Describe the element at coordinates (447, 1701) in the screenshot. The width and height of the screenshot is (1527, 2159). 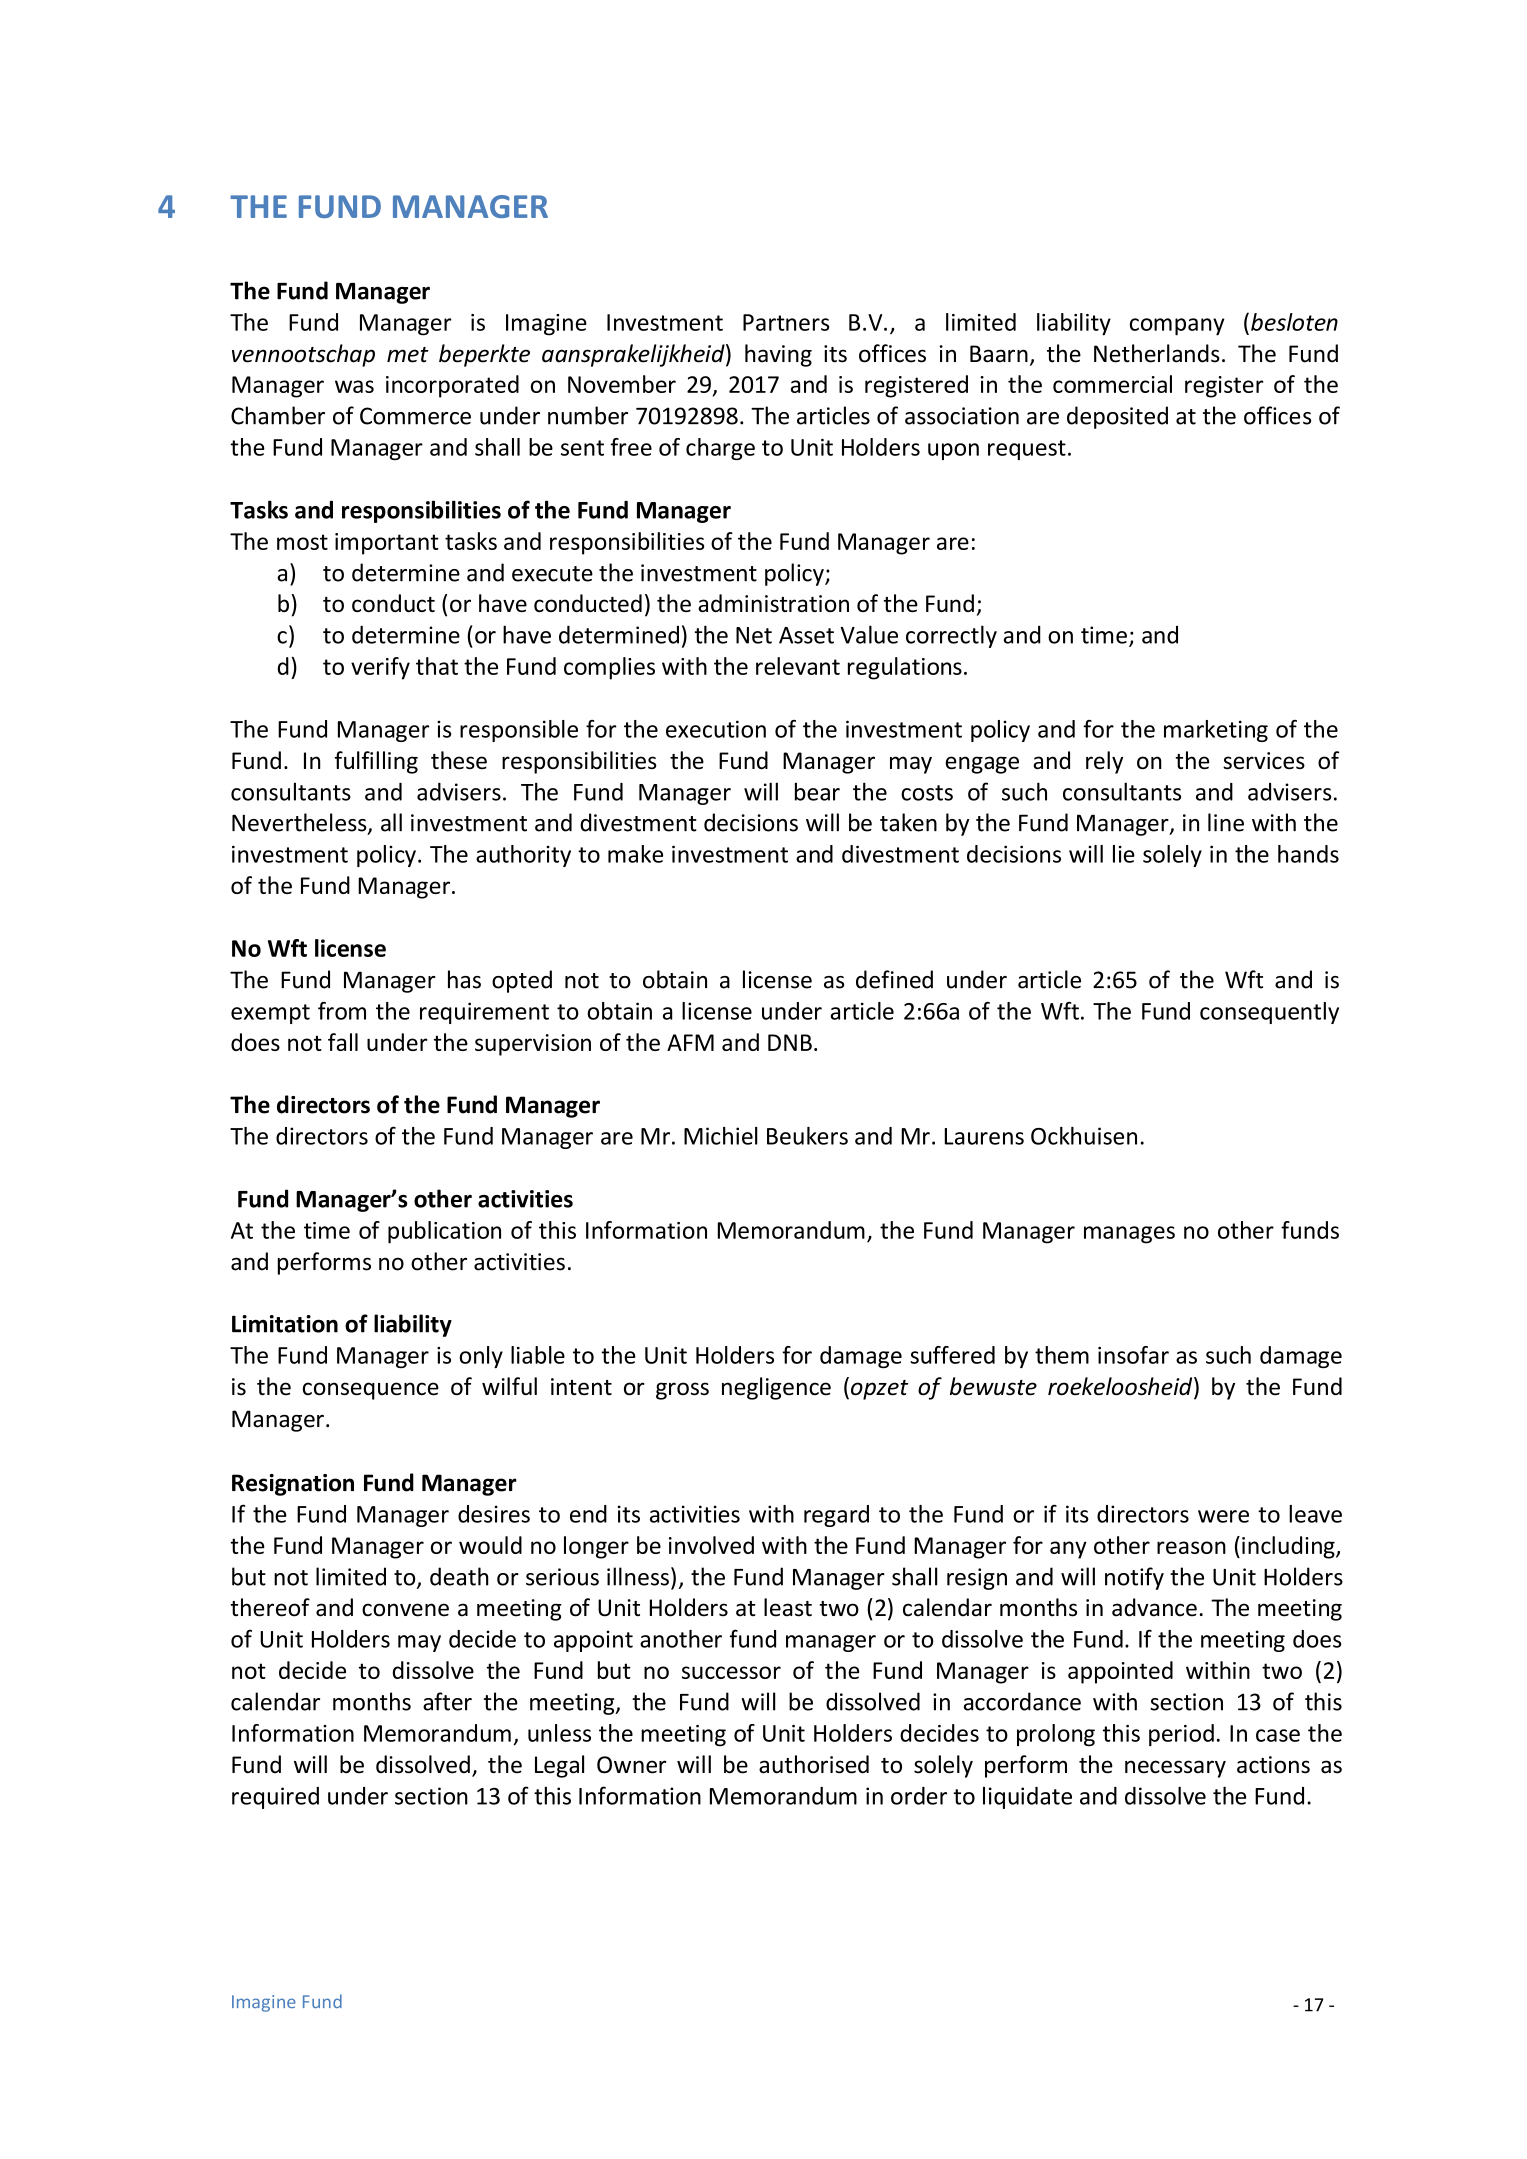
I see `after` at that location.
